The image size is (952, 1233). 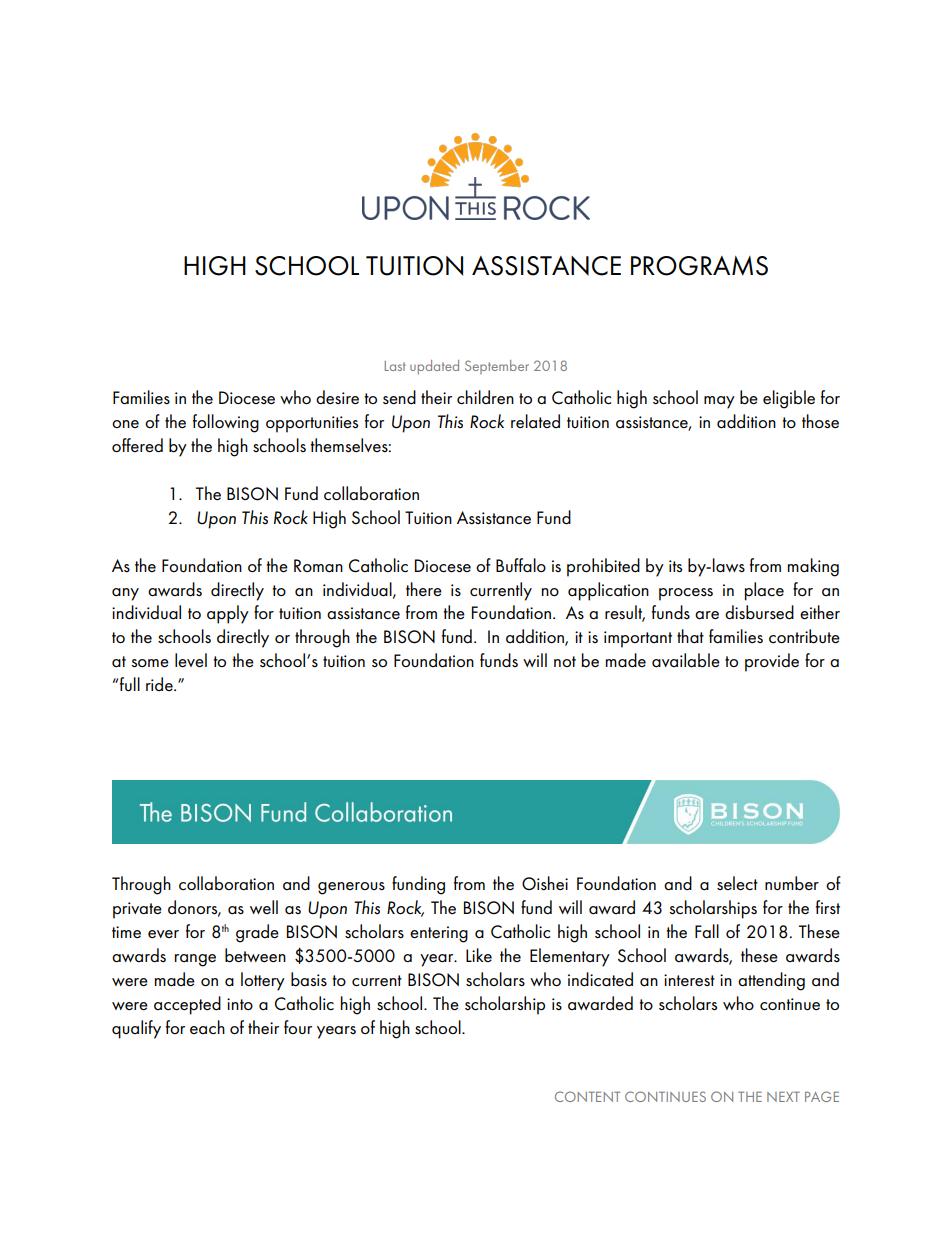 What do you see at coordinates (497, 367) in the image?
I see `September` at bounding box center [497, 367].
